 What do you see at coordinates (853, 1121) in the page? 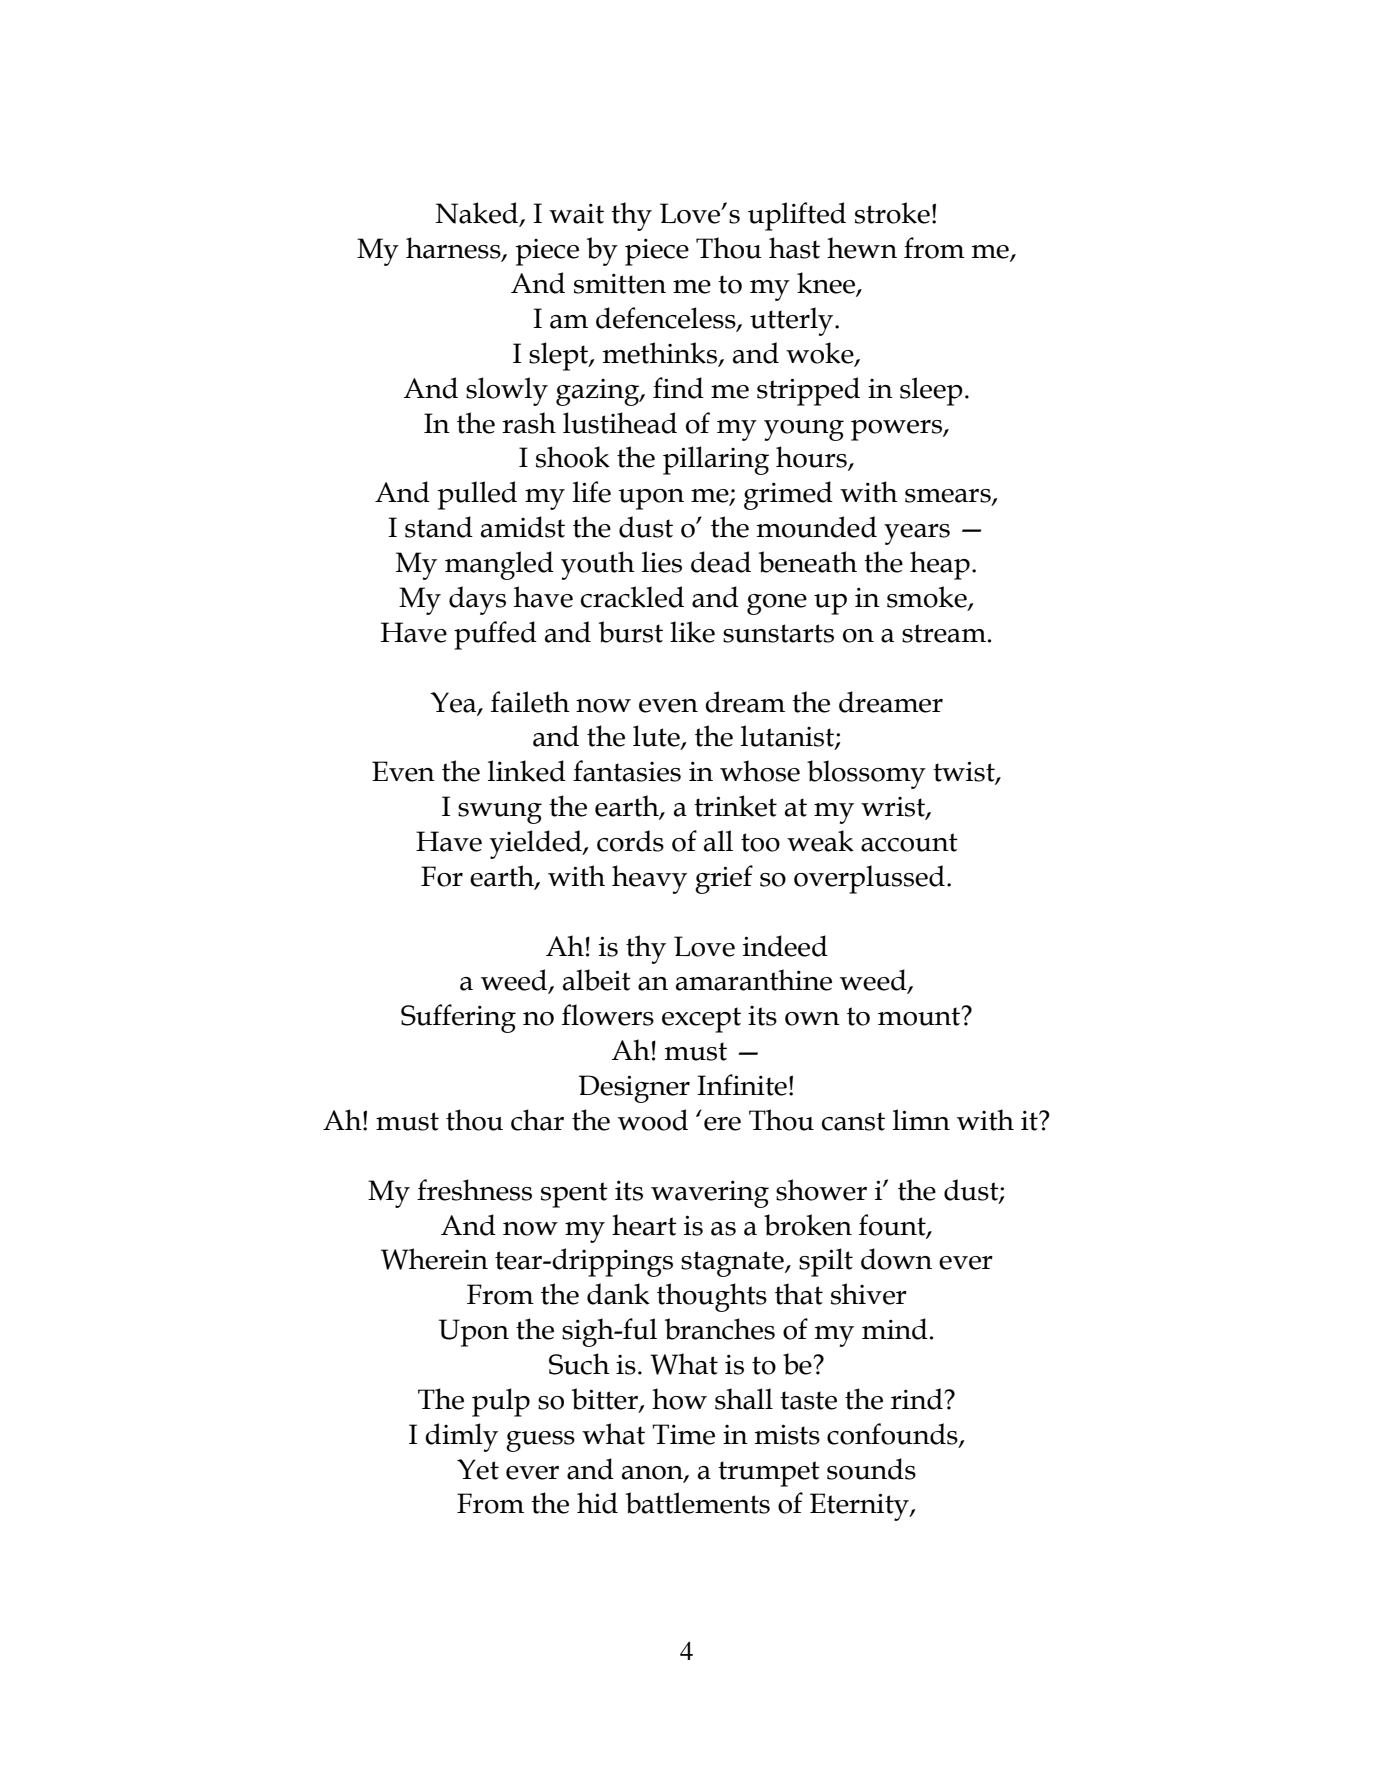
I see `canst` at bounding box center [853, 1121].
